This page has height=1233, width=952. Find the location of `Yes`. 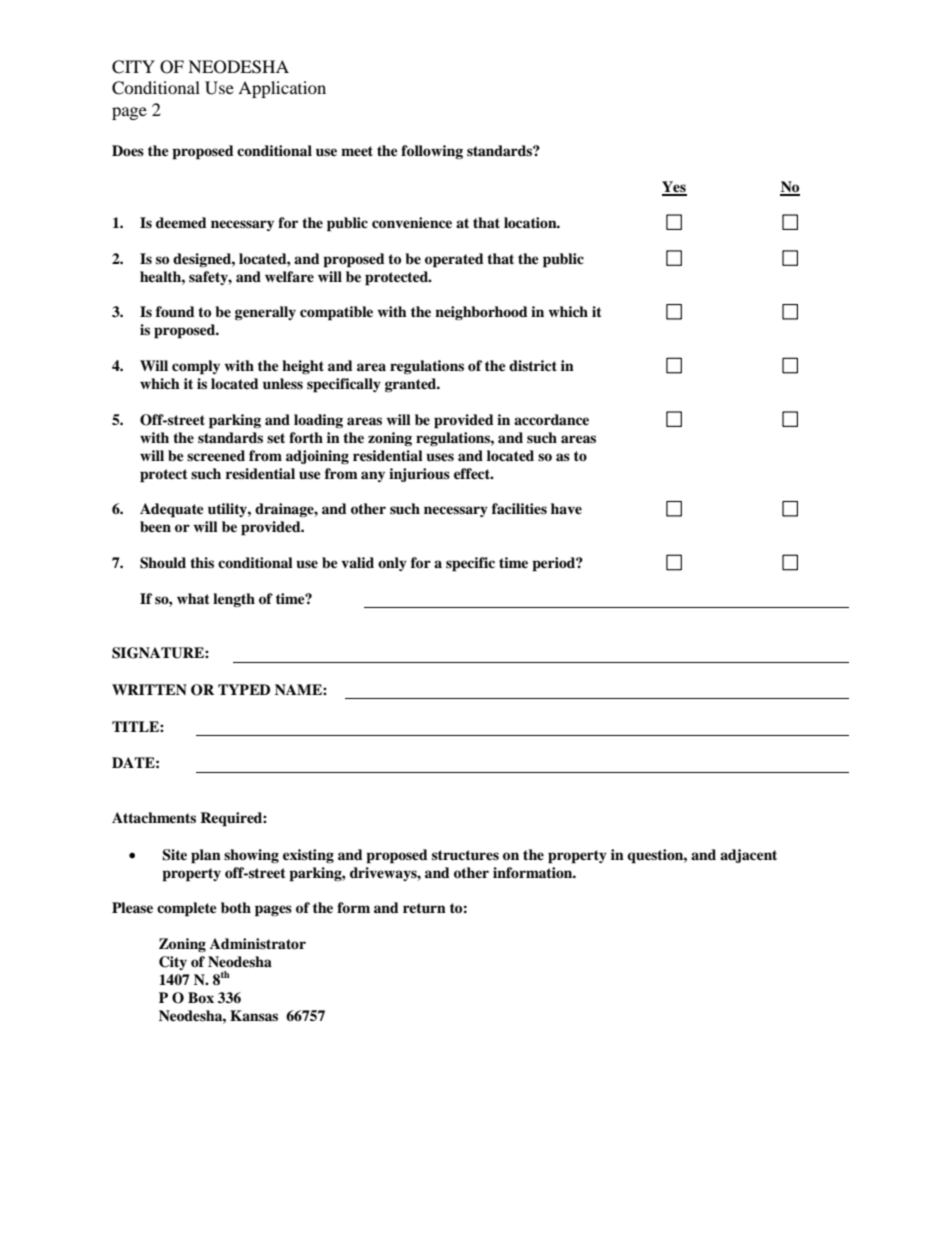

Yes is located at coordinates (674, 188).
